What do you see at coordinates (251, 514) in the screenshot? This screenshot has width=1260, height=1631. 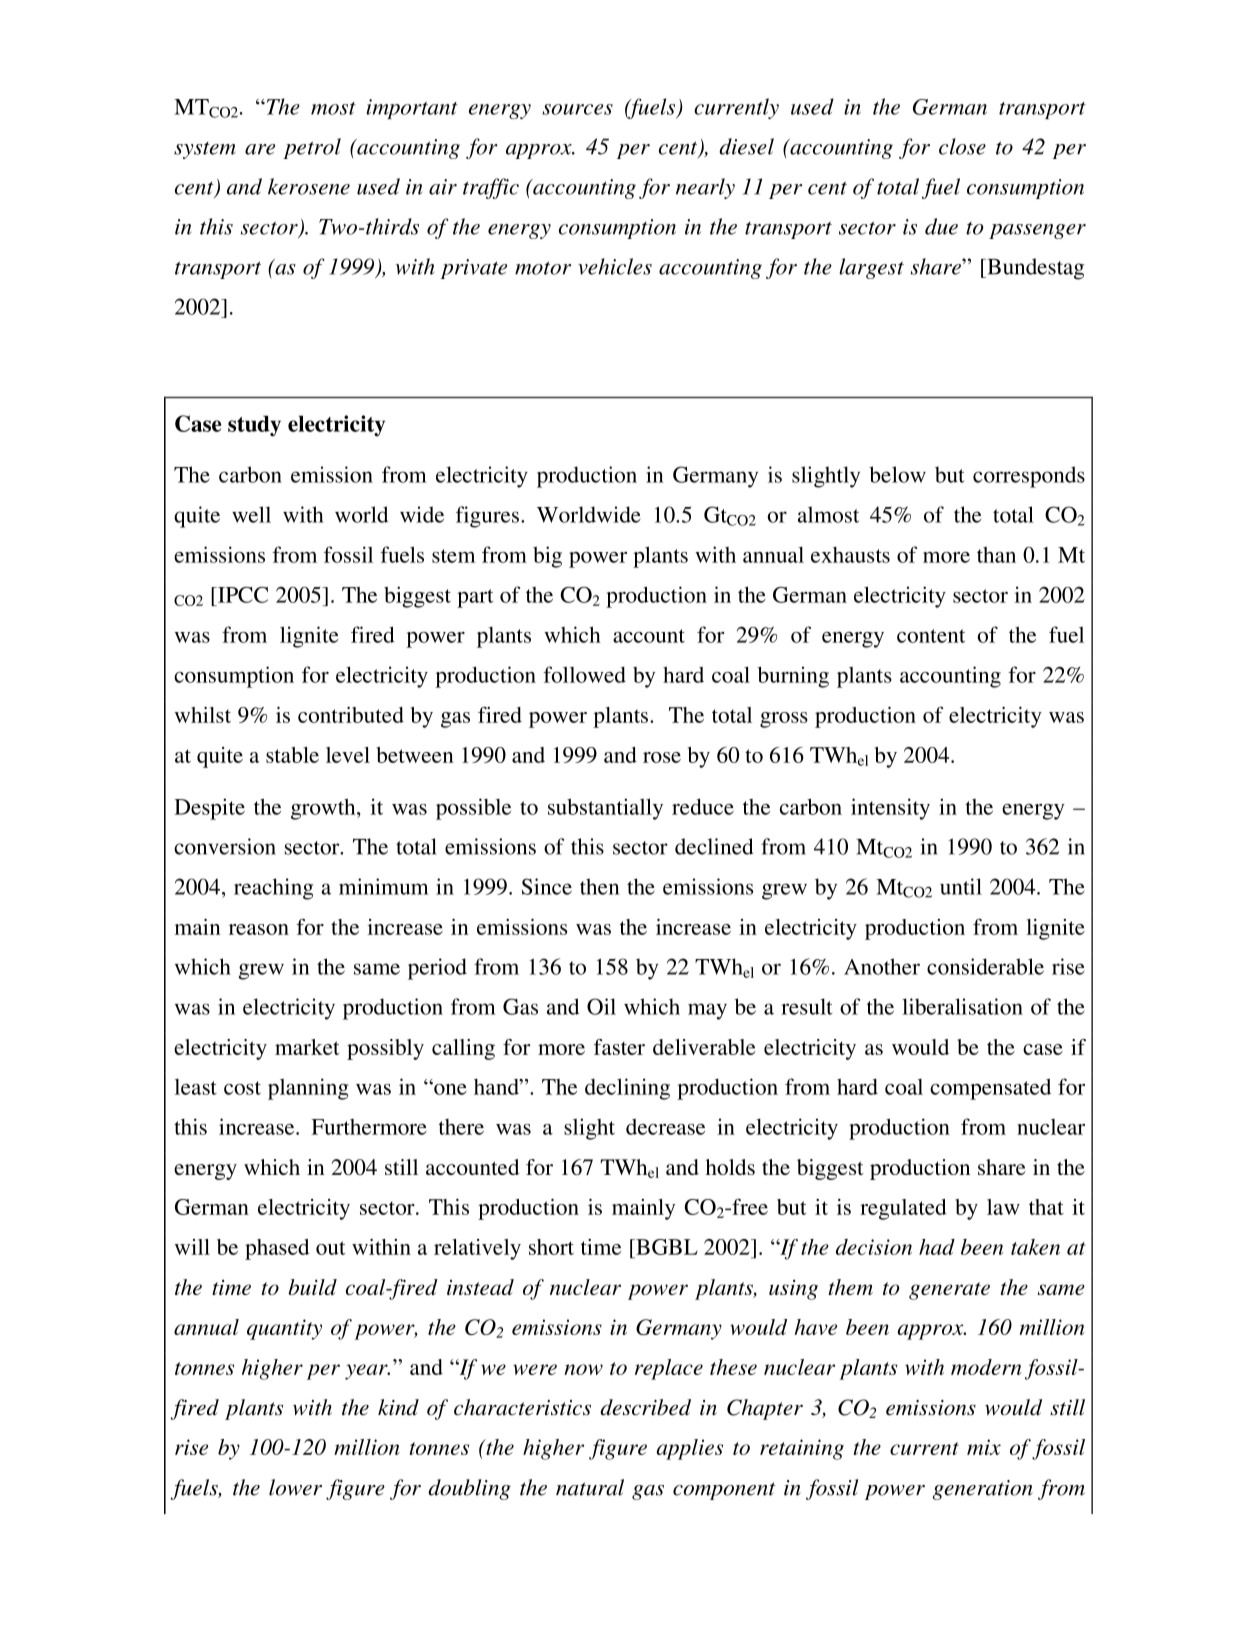 I see `well` at bounding box center [251, 514].
